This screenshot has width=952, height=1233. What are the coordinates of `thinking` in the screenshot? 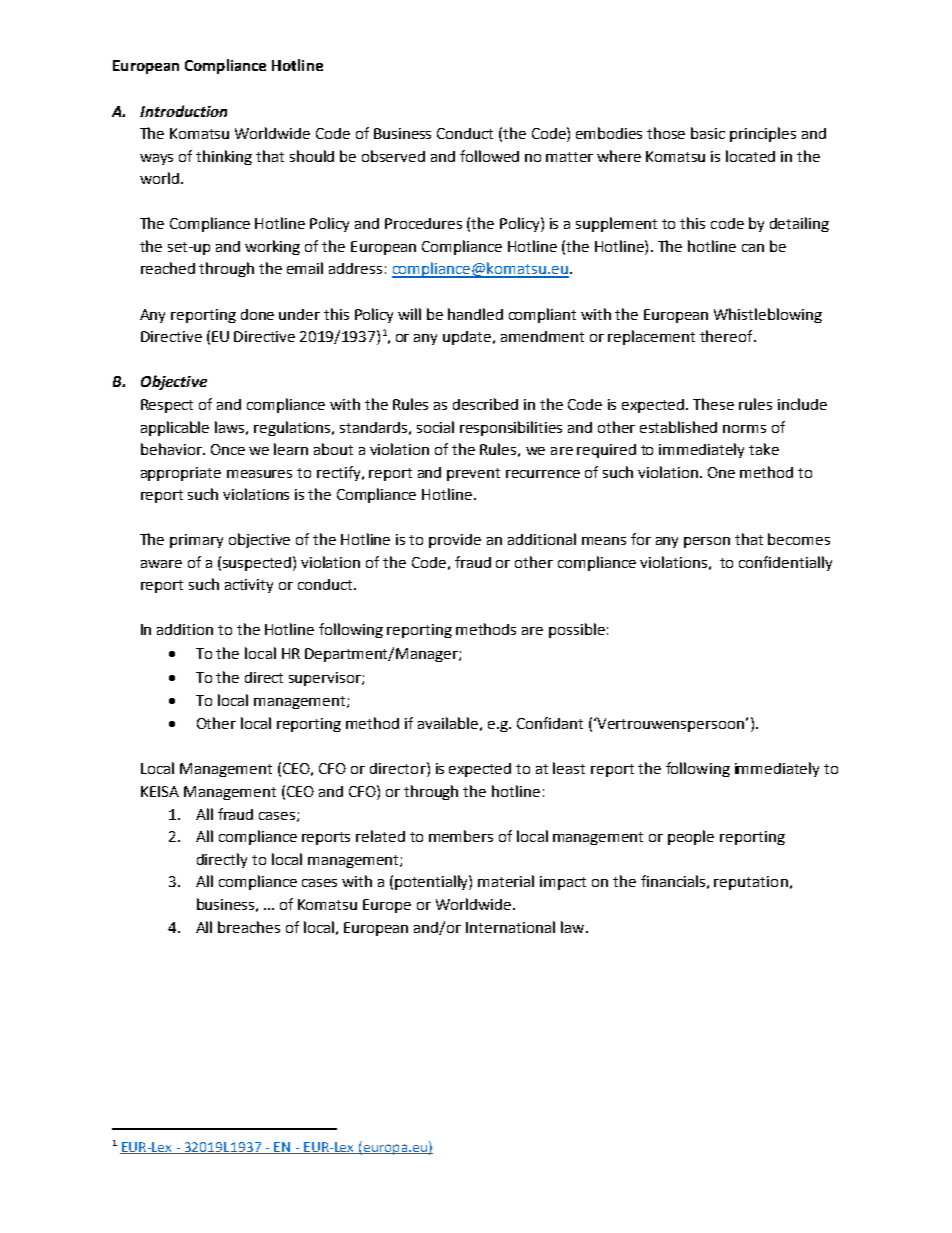 It's located at (224, 157).
